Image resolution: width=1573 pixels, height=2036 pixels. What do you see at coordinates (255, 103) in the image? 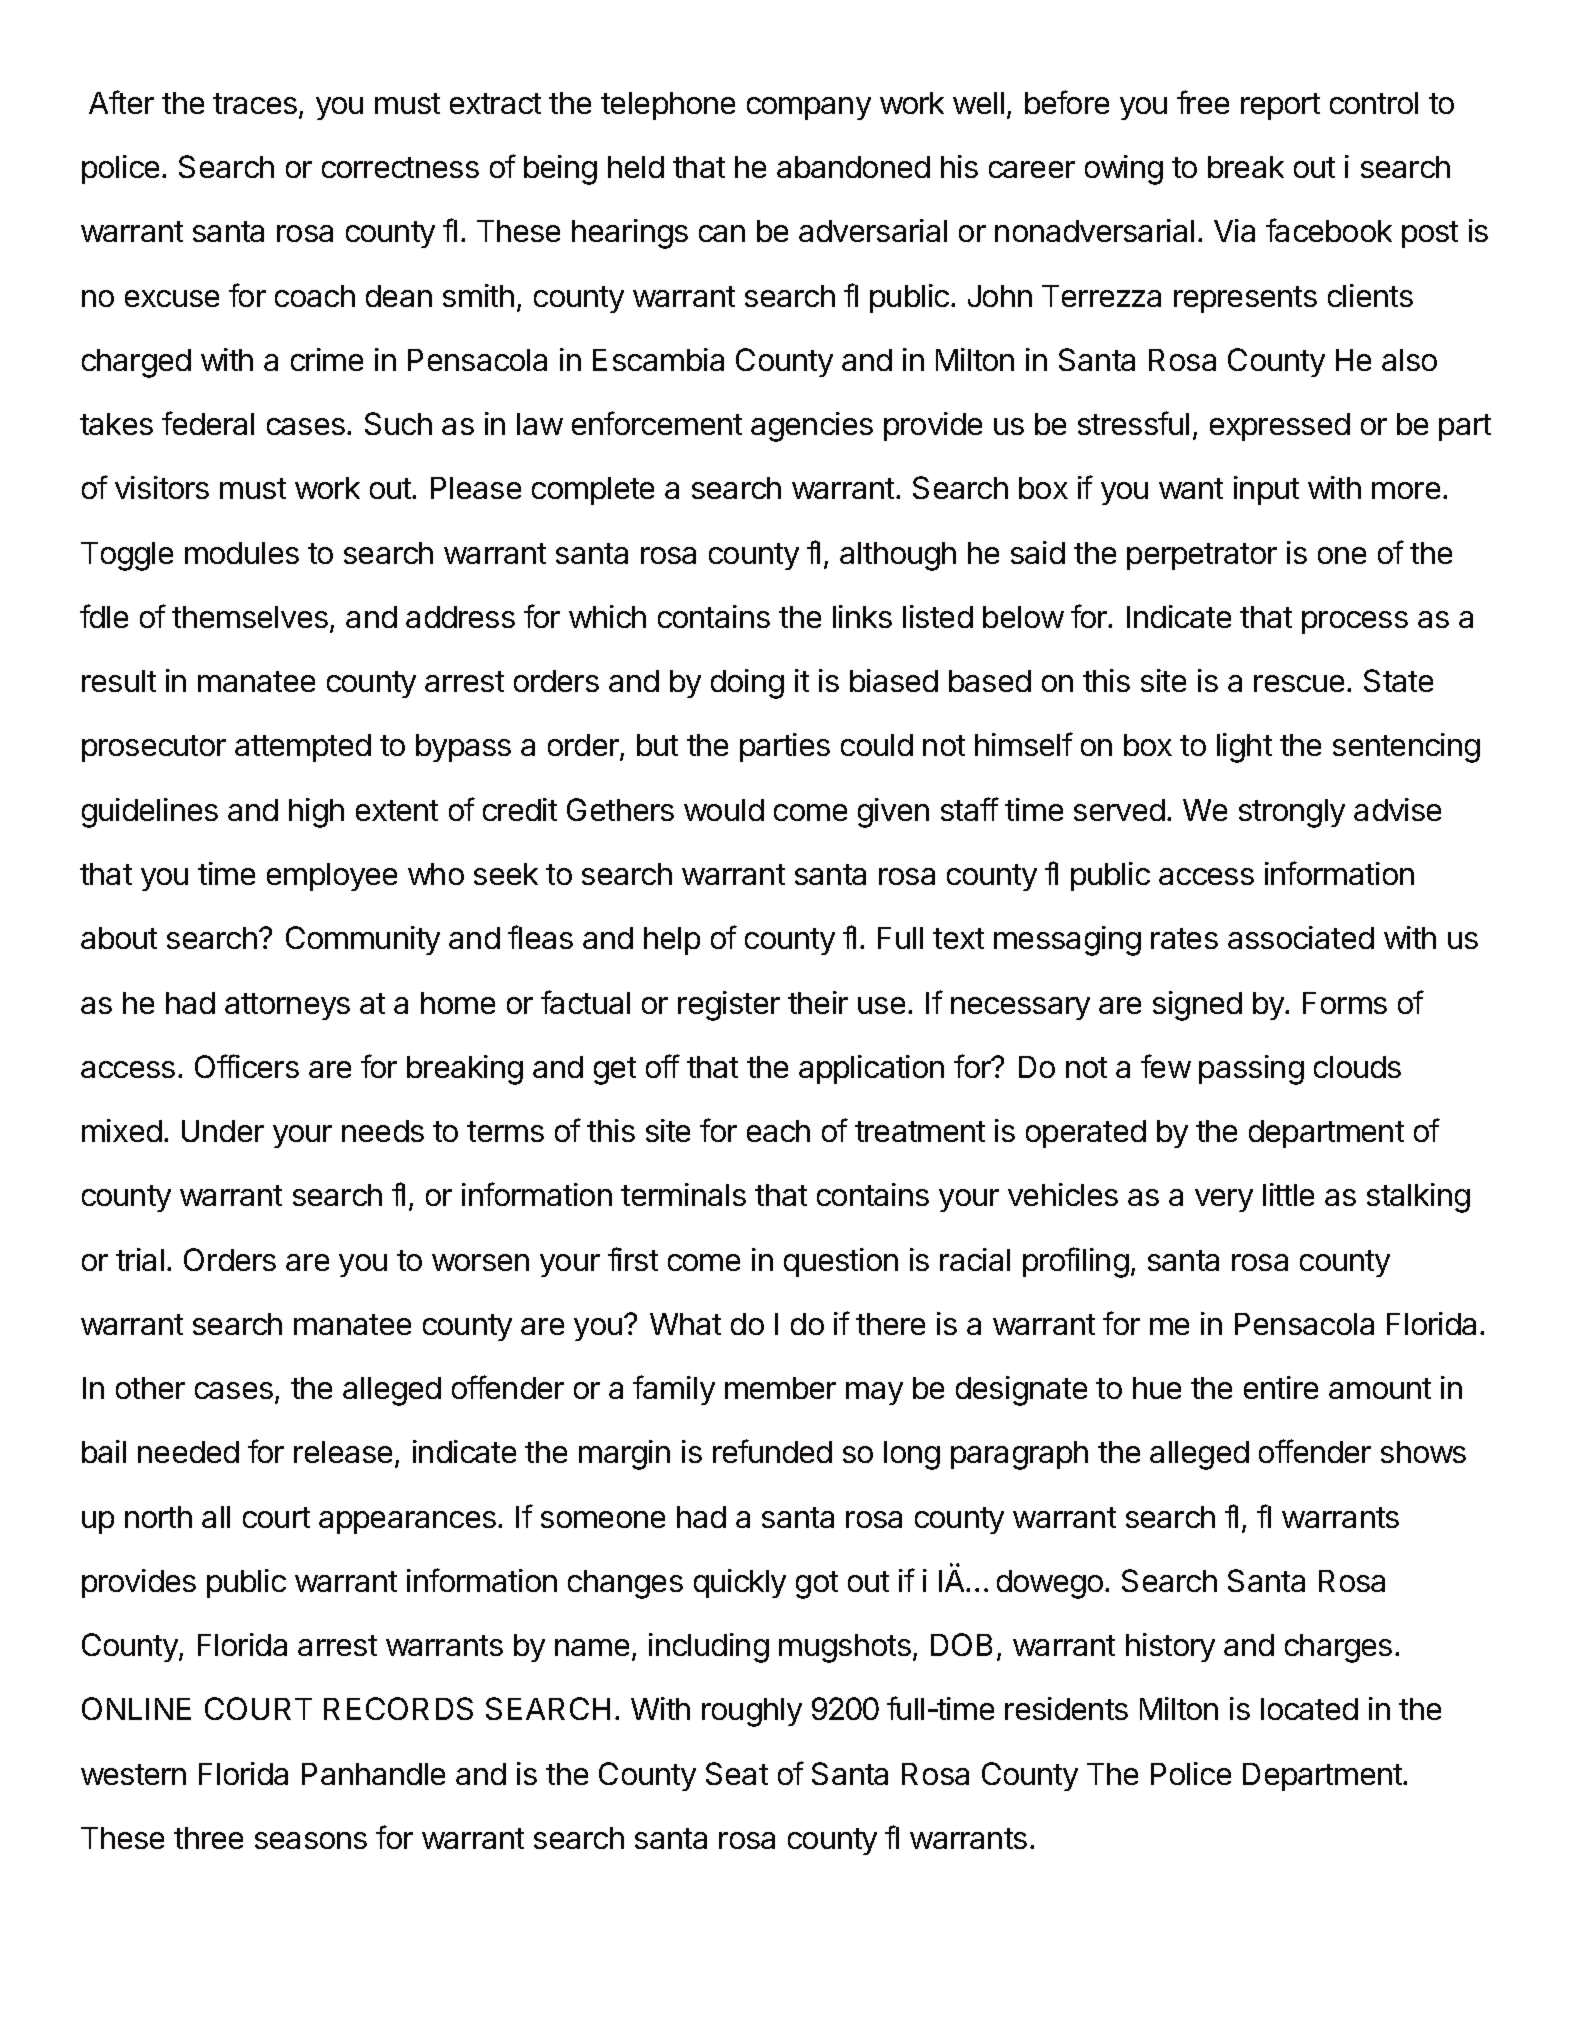
I see `traces` at bounding box center [255, 103].
